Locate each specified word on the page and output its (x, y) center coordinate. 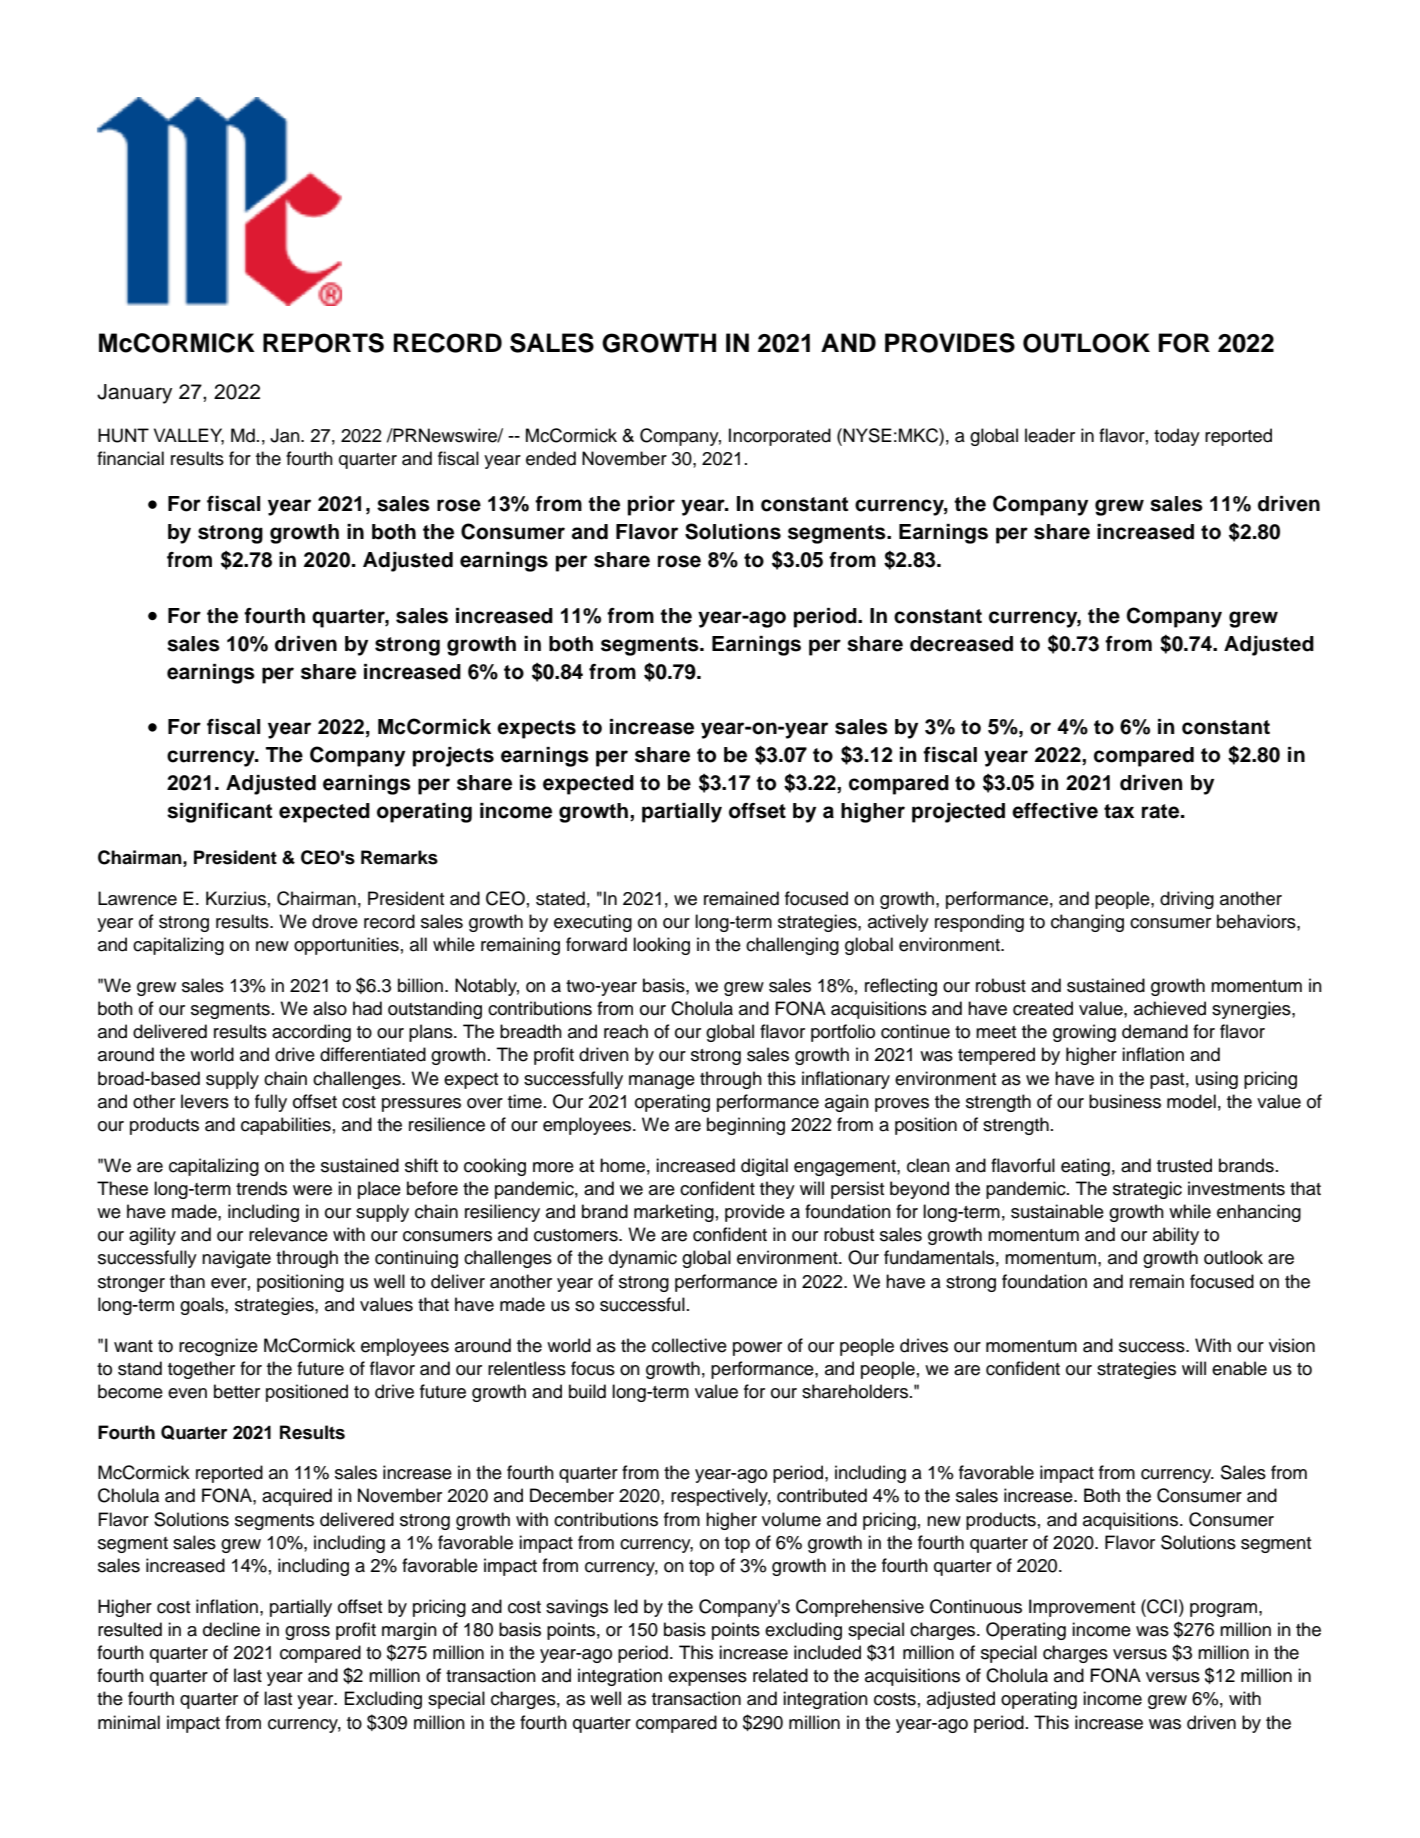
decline (231, 1629)
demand (1155, 1031)
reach (626, 1031)
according (311, 1033)
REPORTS (323, 343)
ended (551, 458)
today (1177, 437)
